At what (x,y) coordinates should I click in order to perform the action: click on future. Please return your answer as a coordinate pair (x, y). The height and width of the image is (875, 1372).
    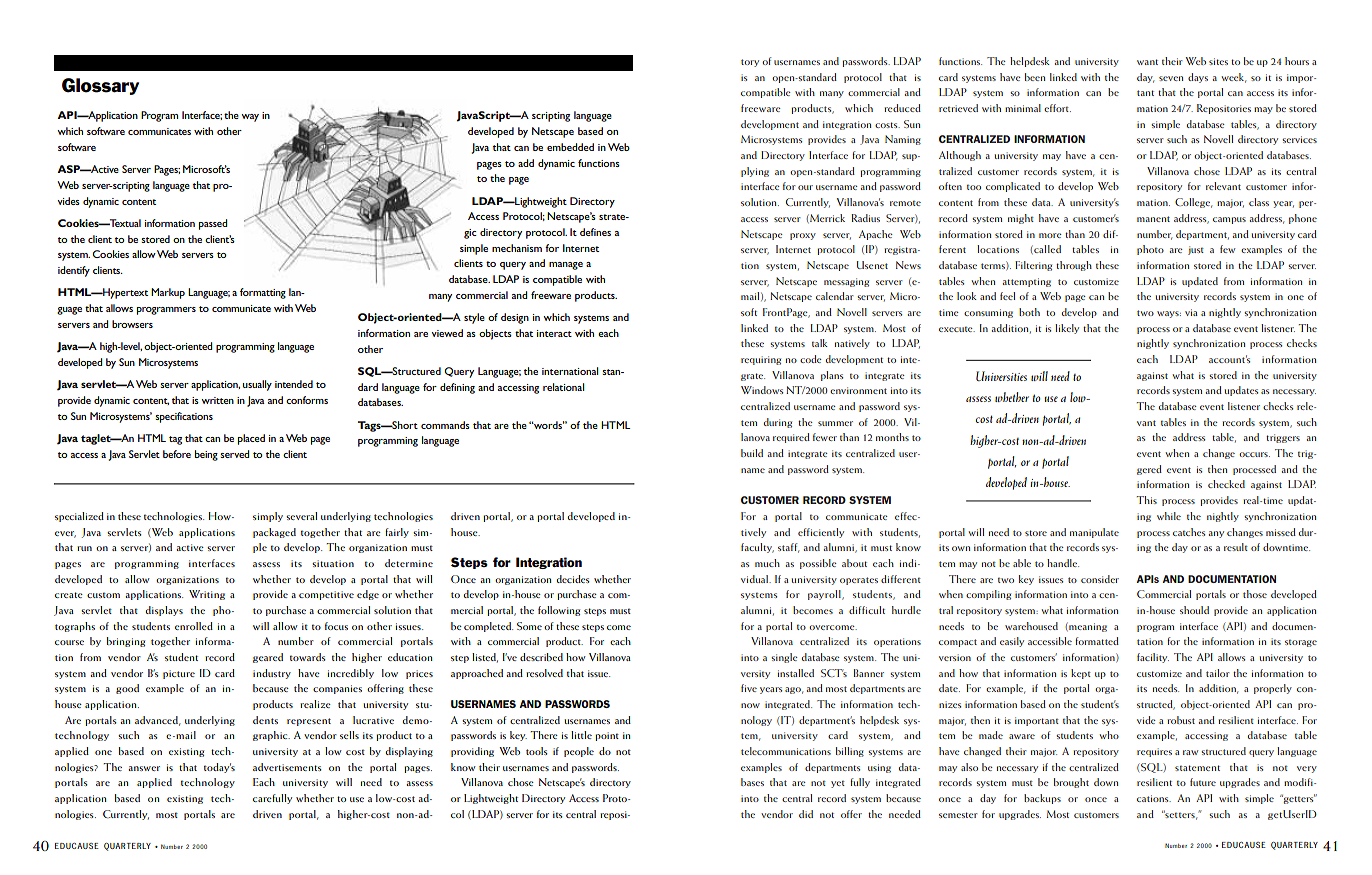
    Looking at the image, I should click on (1203, 782).
